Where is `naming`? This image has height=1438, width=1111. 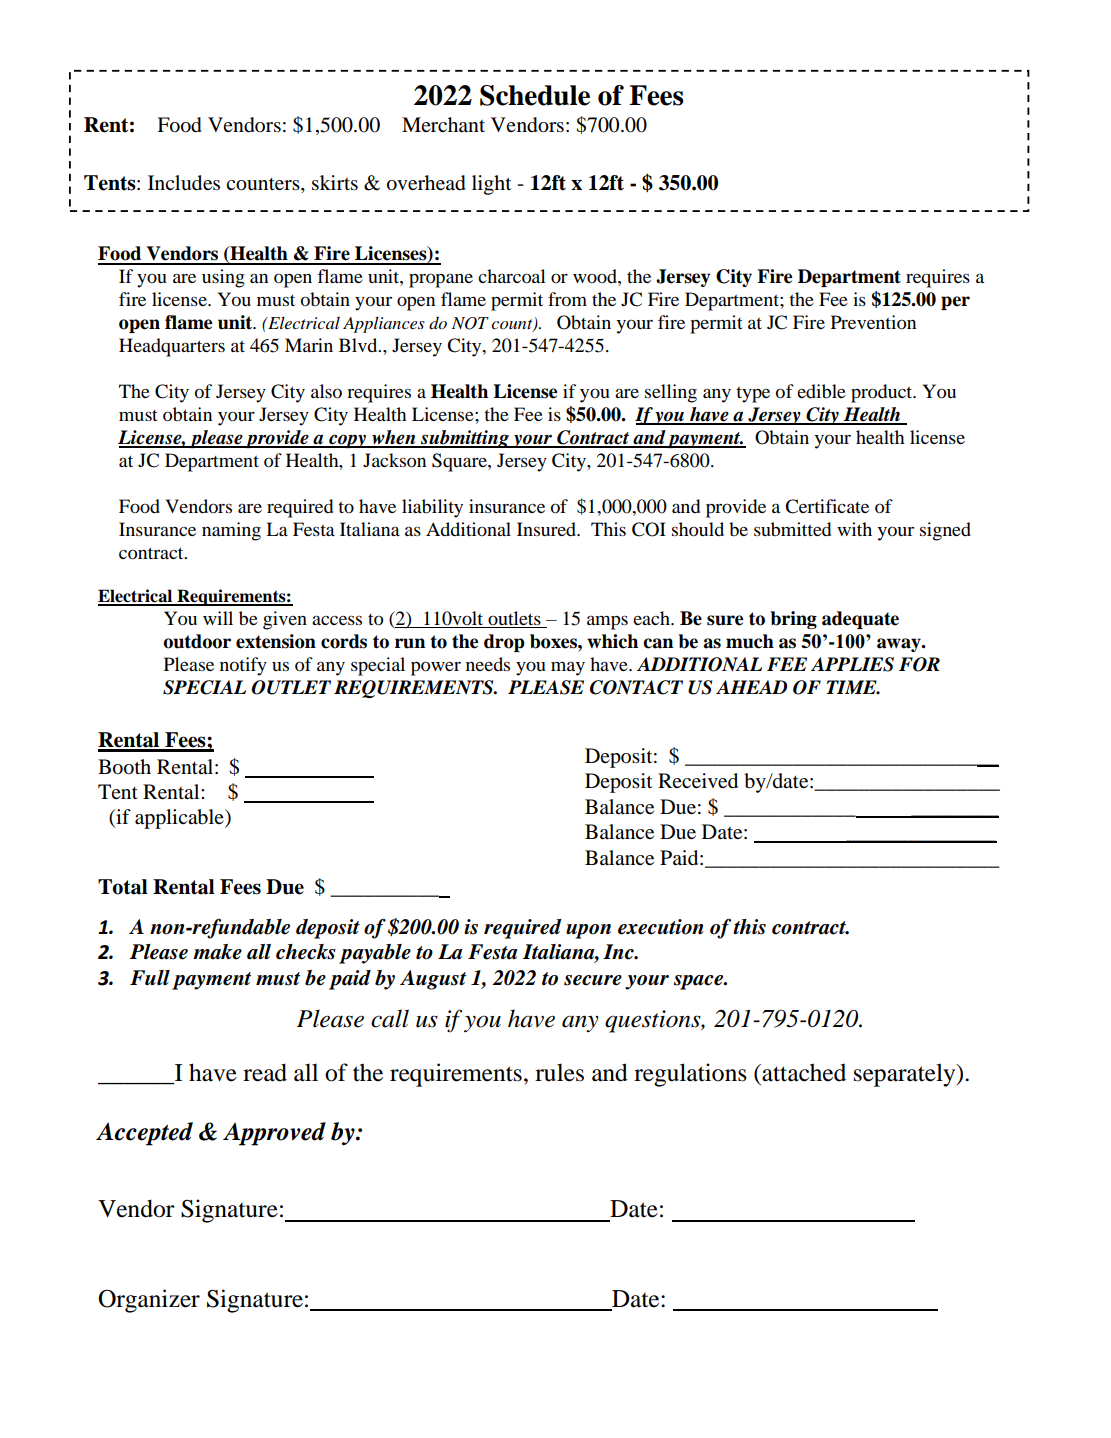
naming is located at coordinates (231, 531).
